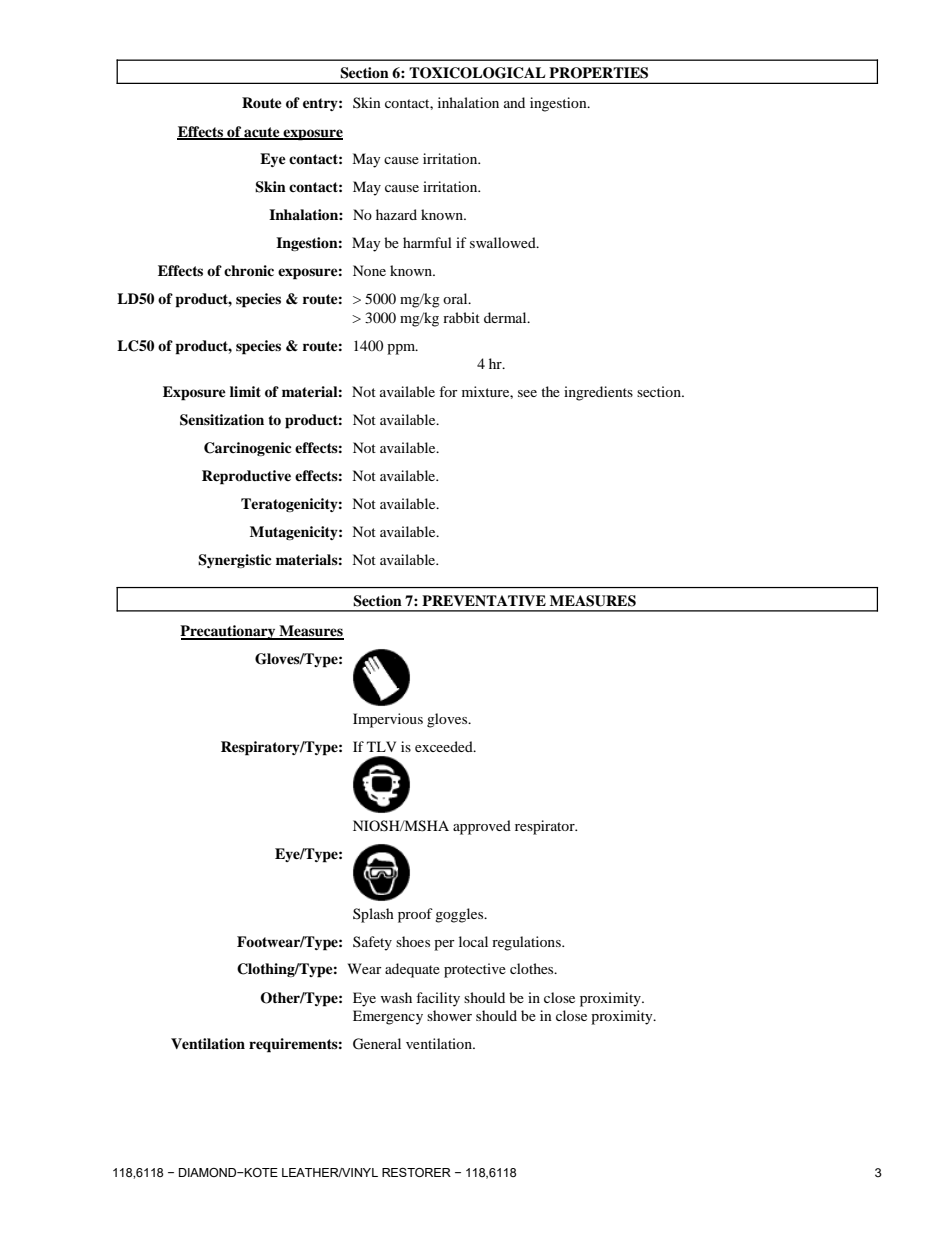 The image size is (952, 1233). What do you see at coordinates (377, 1044) in the screenshot?
I see `General` at bounding box center [377, 1044].
